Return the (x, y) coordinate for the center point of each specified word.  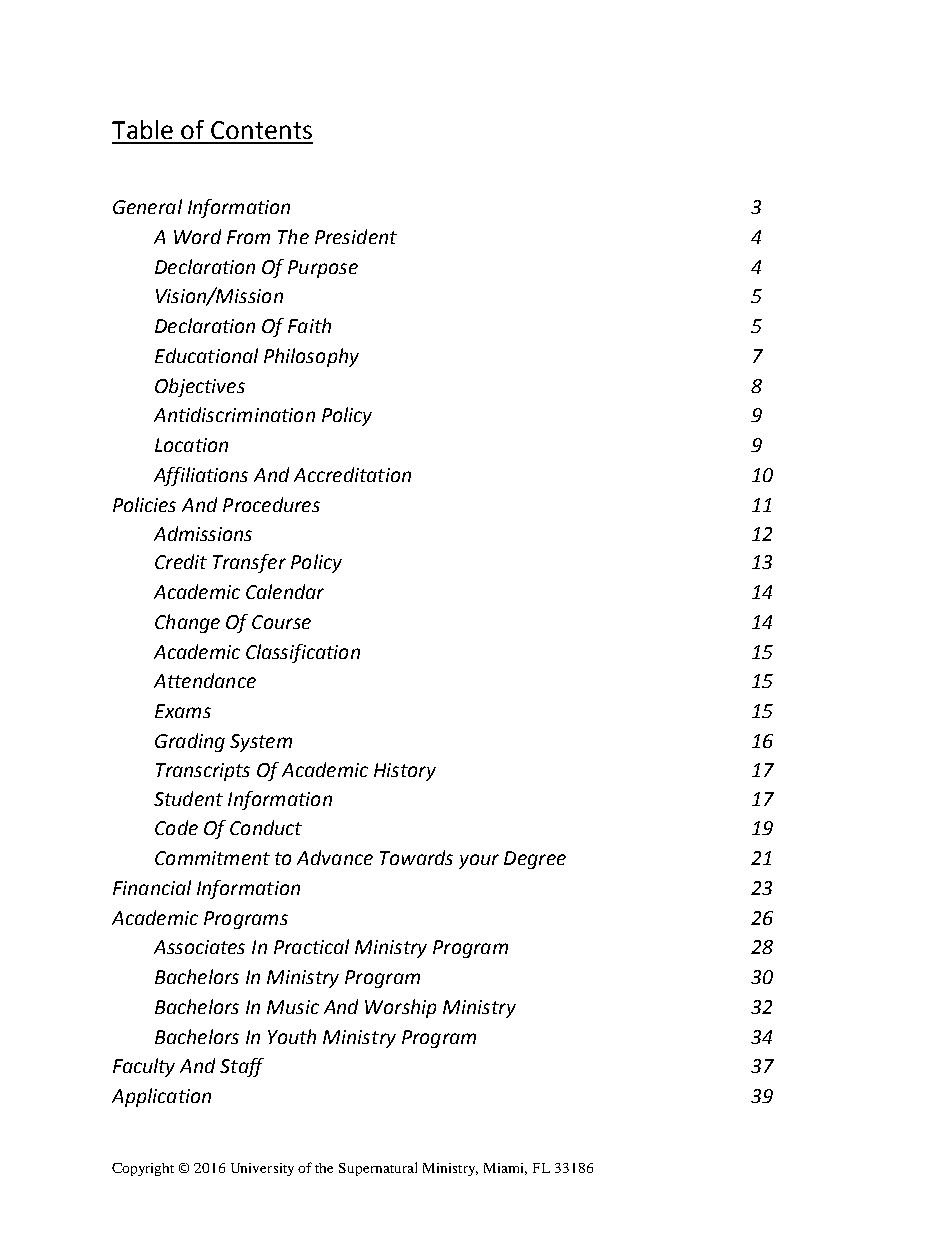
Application (161, 1097)
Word (197, 236)
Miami (505, 1169)
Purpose (323, 269)
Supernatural (378, 1169)
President (356, 236)
